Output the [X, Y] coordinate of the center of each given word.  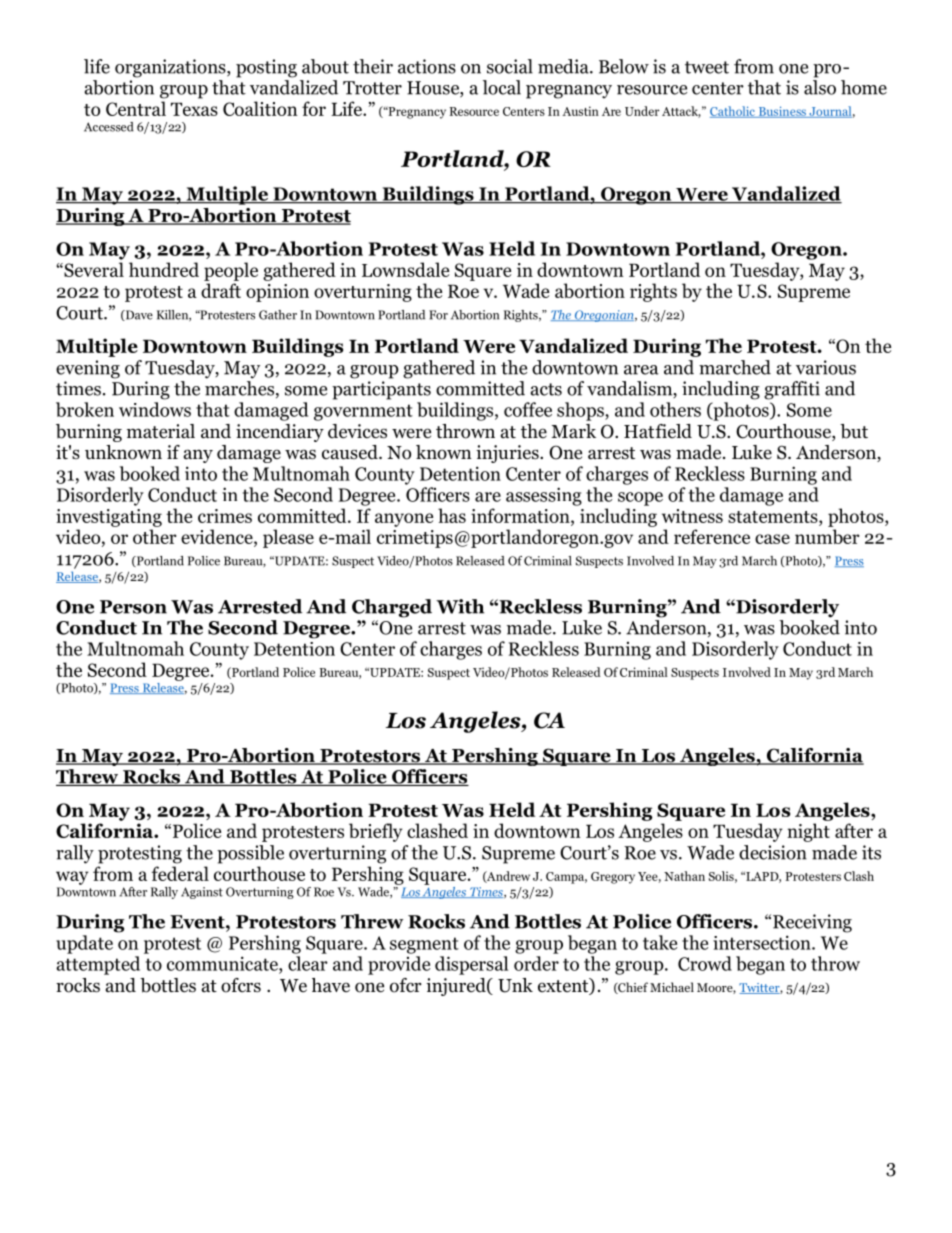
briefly [376, 832]
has [452, 515]
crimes [225, 516]
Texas [194, 109]
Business [782, 112]
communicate [223, 963]
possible [250, 854]
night [808, 832]
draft [221, 290]
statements [774, 518]
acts [546, 389]
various [826, 367]
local [502, 87]
